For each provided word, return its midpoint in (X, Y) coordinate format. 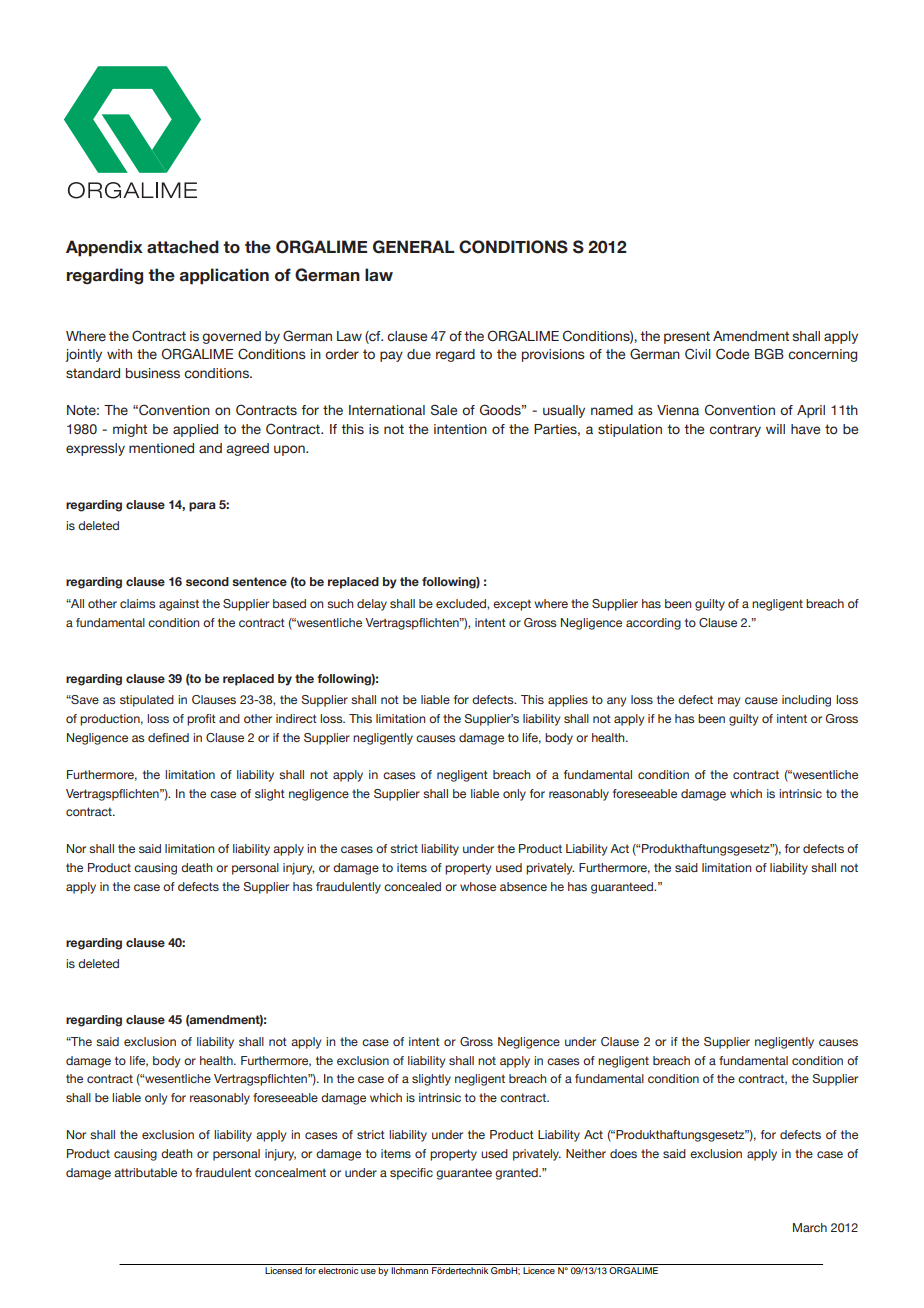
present (687, 337)
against (179, 605)
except (512, 605)
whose (478, 886)
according (653, 624)
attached (183, 247)
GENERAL (414, 247)
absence (523, 886)
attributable (145, 1172)
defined (168, 737)
